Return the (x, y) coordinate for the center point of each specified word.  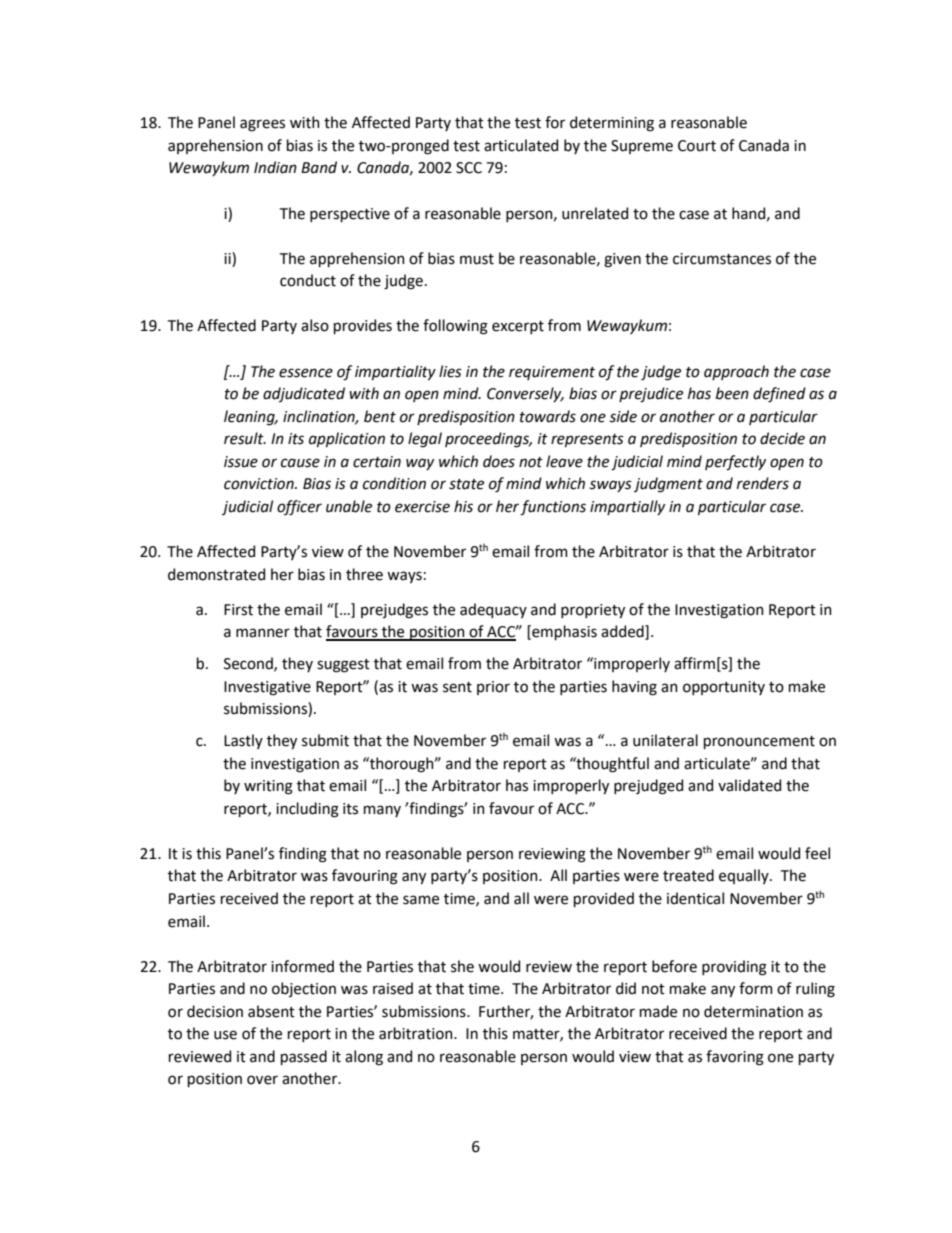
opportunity (724, 688)
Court (697, 146)
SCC (469, 168)
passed (304, 1057)
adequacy (493, 610)
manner (263, 633)
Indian (275, 167)
